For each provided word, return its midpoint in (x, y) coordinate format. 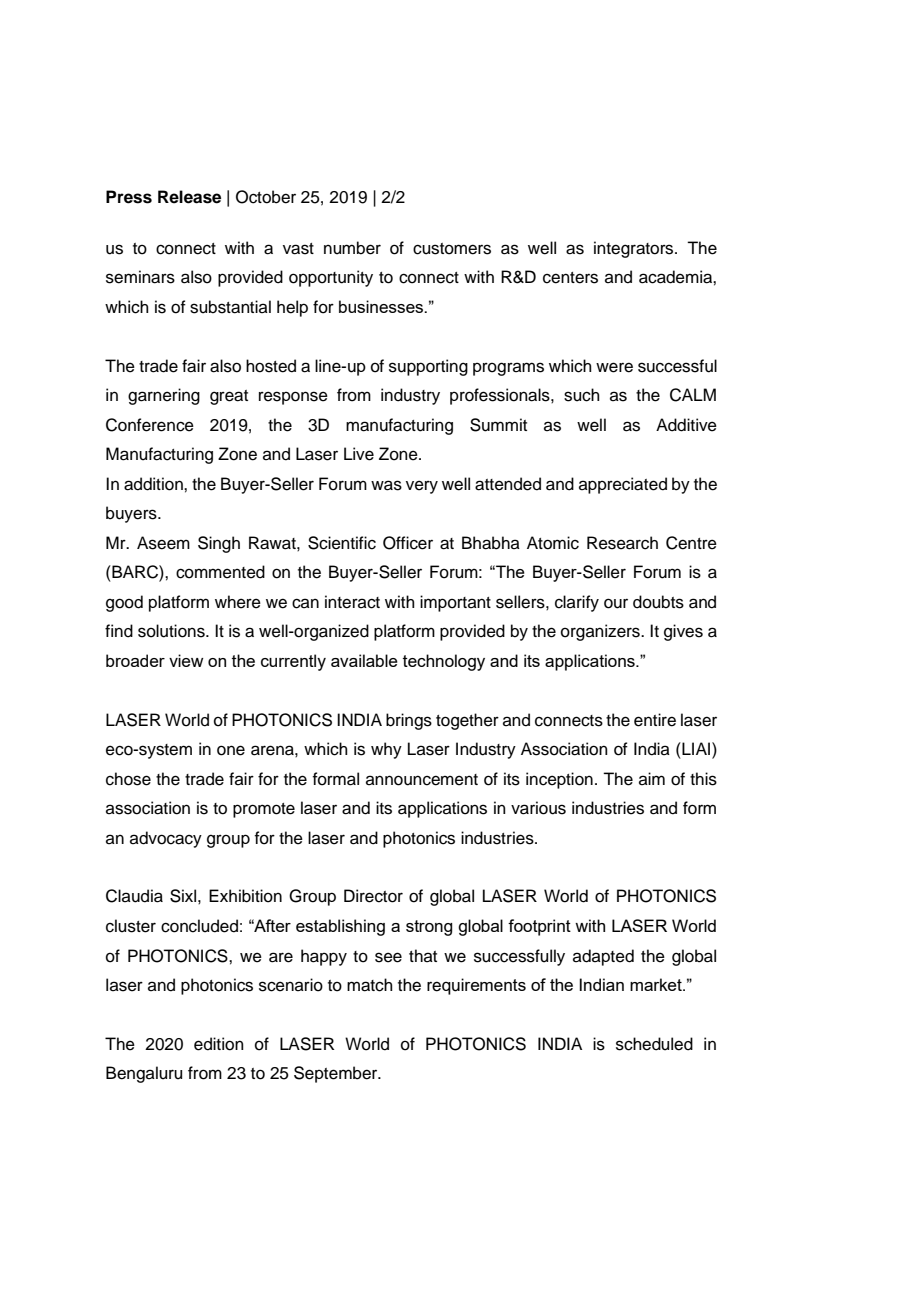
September (337, 1074)
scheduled (654, 1044)
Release (189, 197)
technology (444, 662)
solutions (172, 631)
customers (452, 249)
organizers (601, 632)
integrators (635, 249)
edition (219, 1044)
